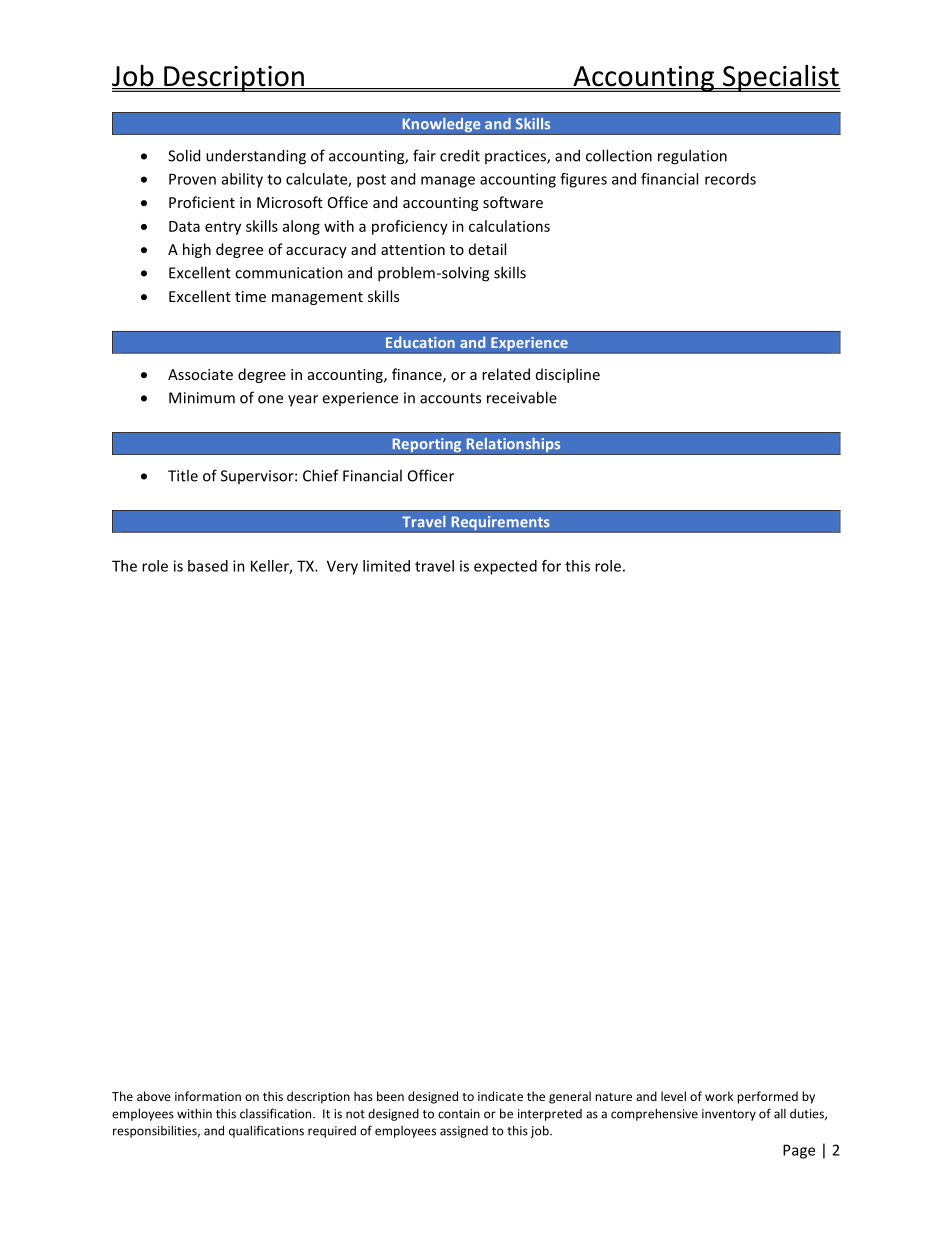 This screenshot has width=952, height=1233. I want to click on discipline, so click(568, 375).
